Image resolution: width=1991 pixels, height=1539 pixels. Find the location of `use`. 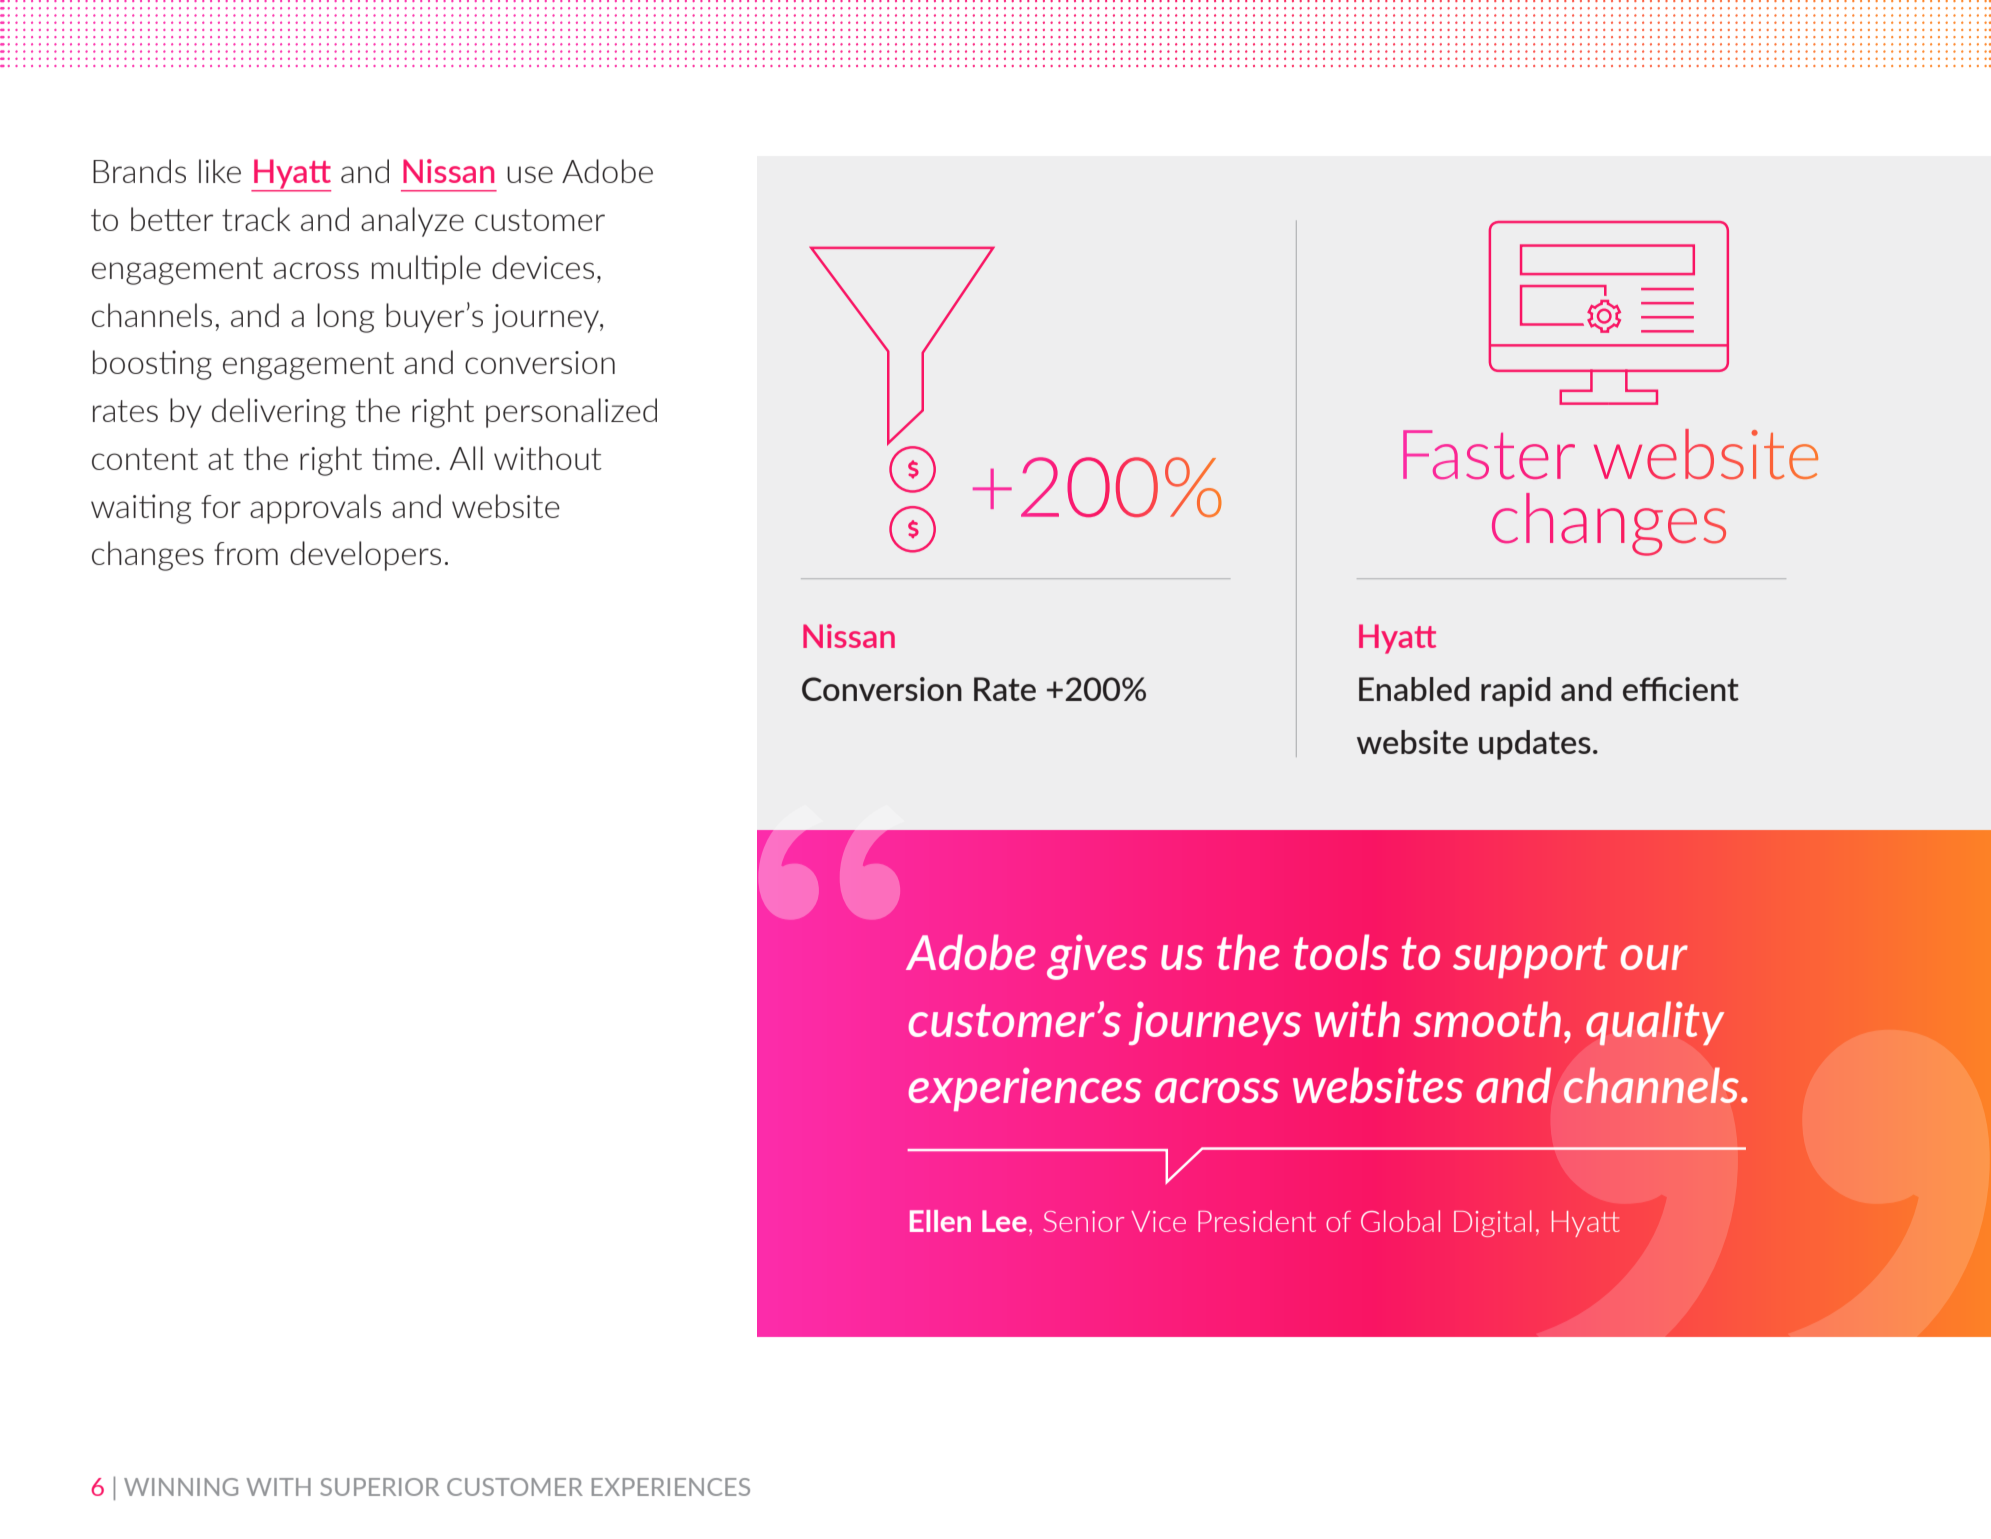

use is located at coordinates (530, 174).
